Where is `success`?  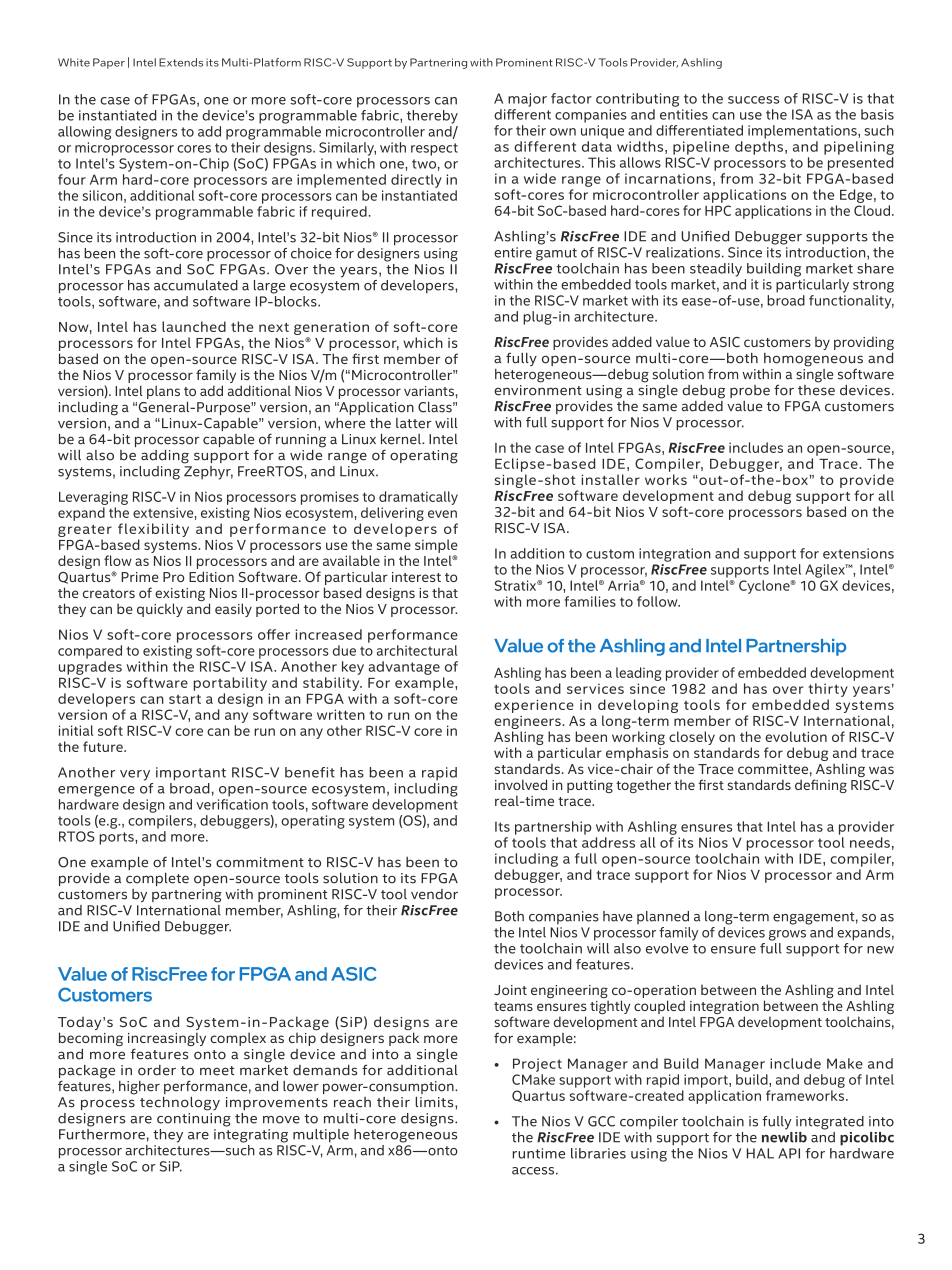 success is located at coordinates (753, 100).
